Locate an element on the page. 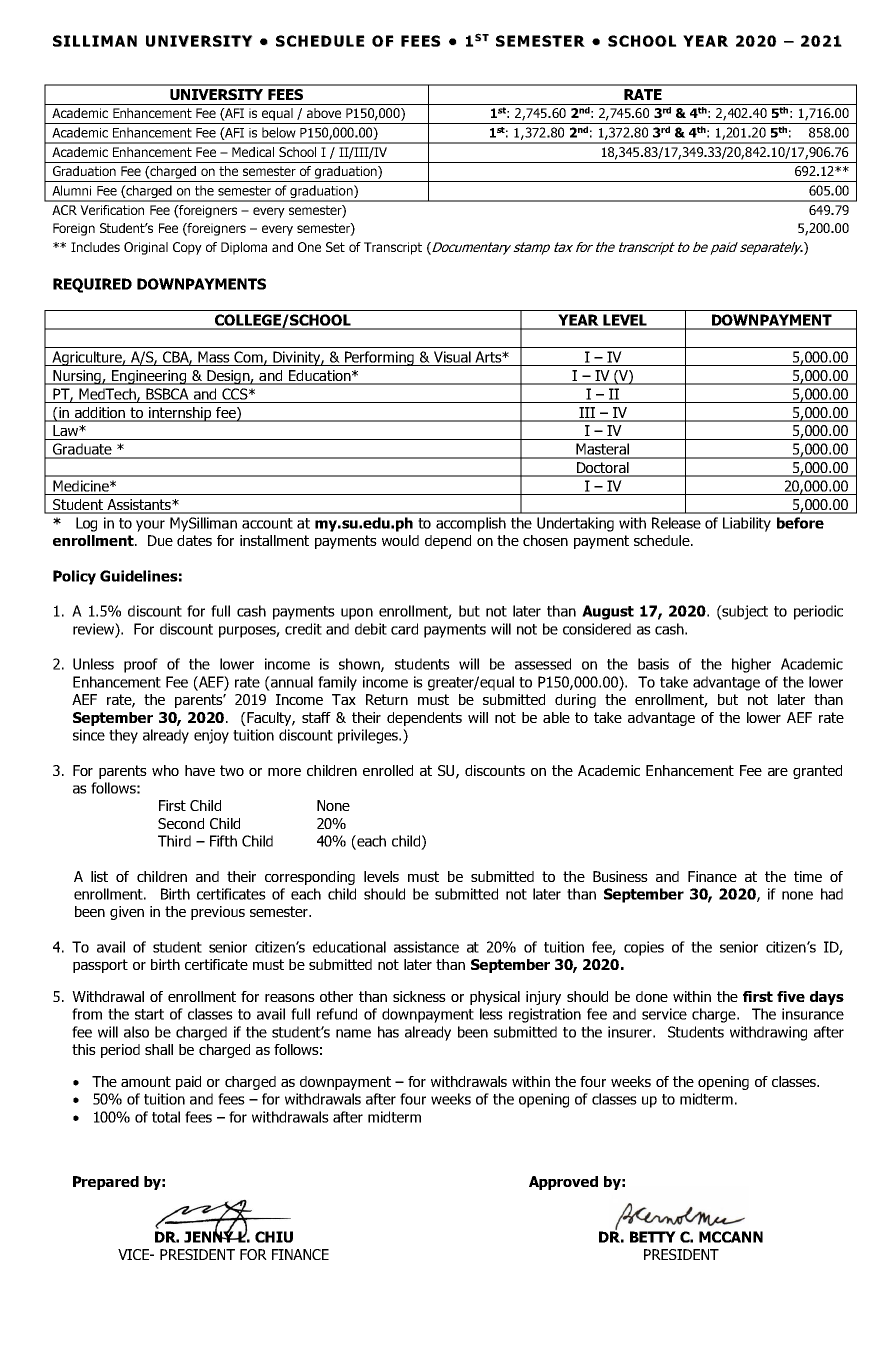 The width and height of the page is (896, 1371). above is located at coordinates (324, 113).
